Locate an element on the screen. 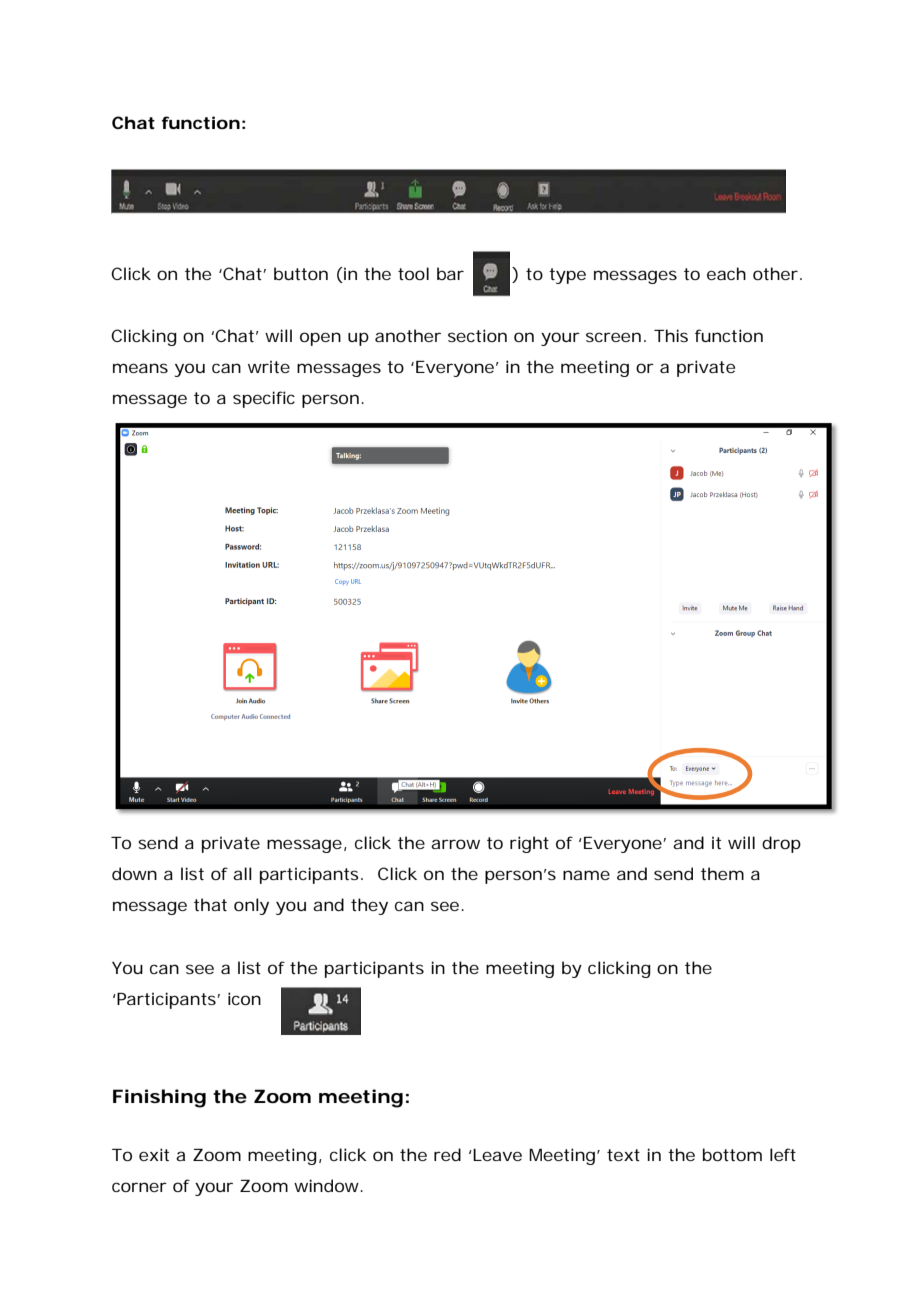  exit is located at coordinates (154, 1154).
